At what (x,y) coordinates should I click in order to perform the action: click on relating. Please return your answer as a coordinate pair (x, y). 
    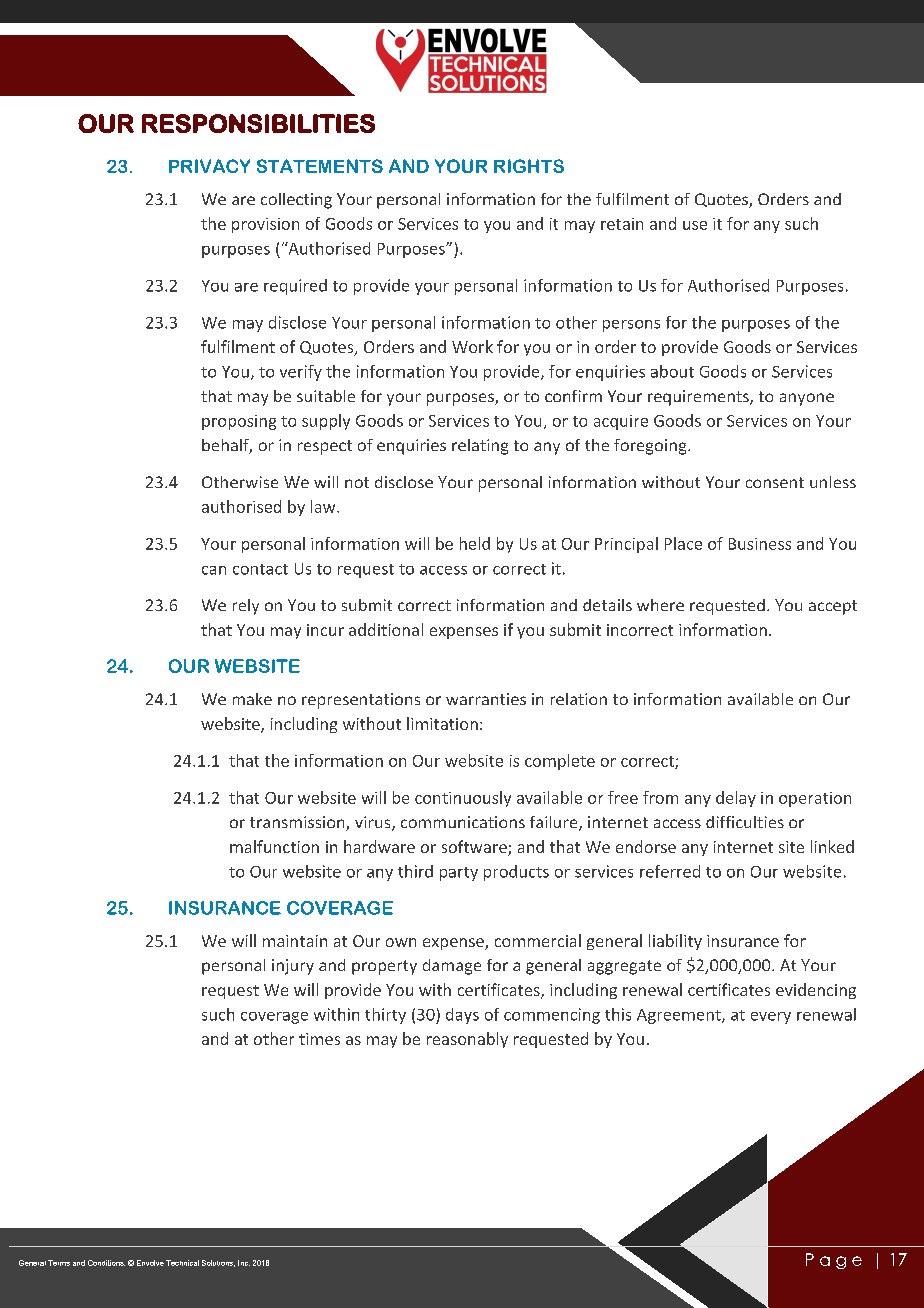
    Looking at the image, I should click on (480, 447).
